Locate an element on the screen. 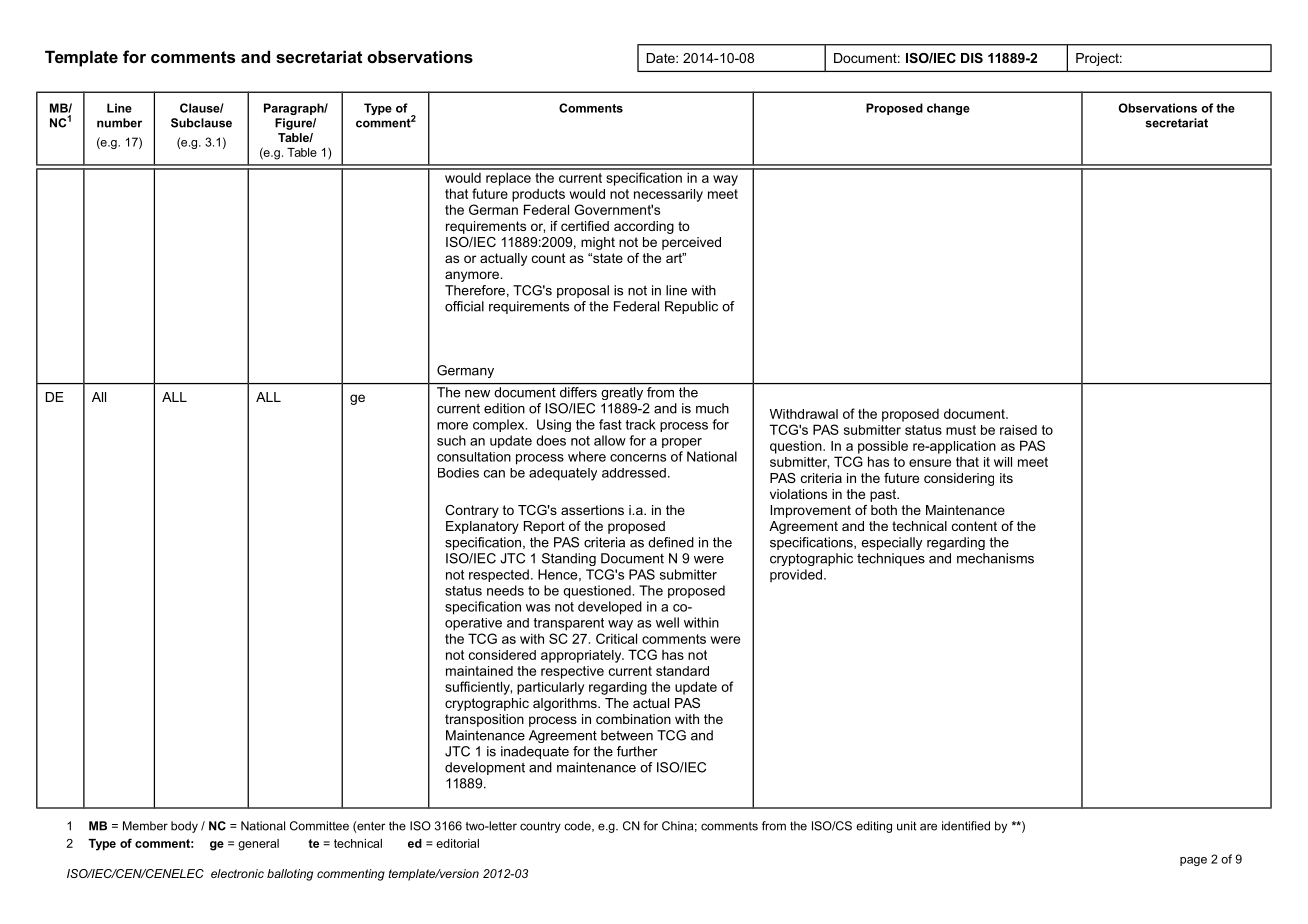 This screenshot has height=924, width=1308. official is located at coordinates (464, 306).
